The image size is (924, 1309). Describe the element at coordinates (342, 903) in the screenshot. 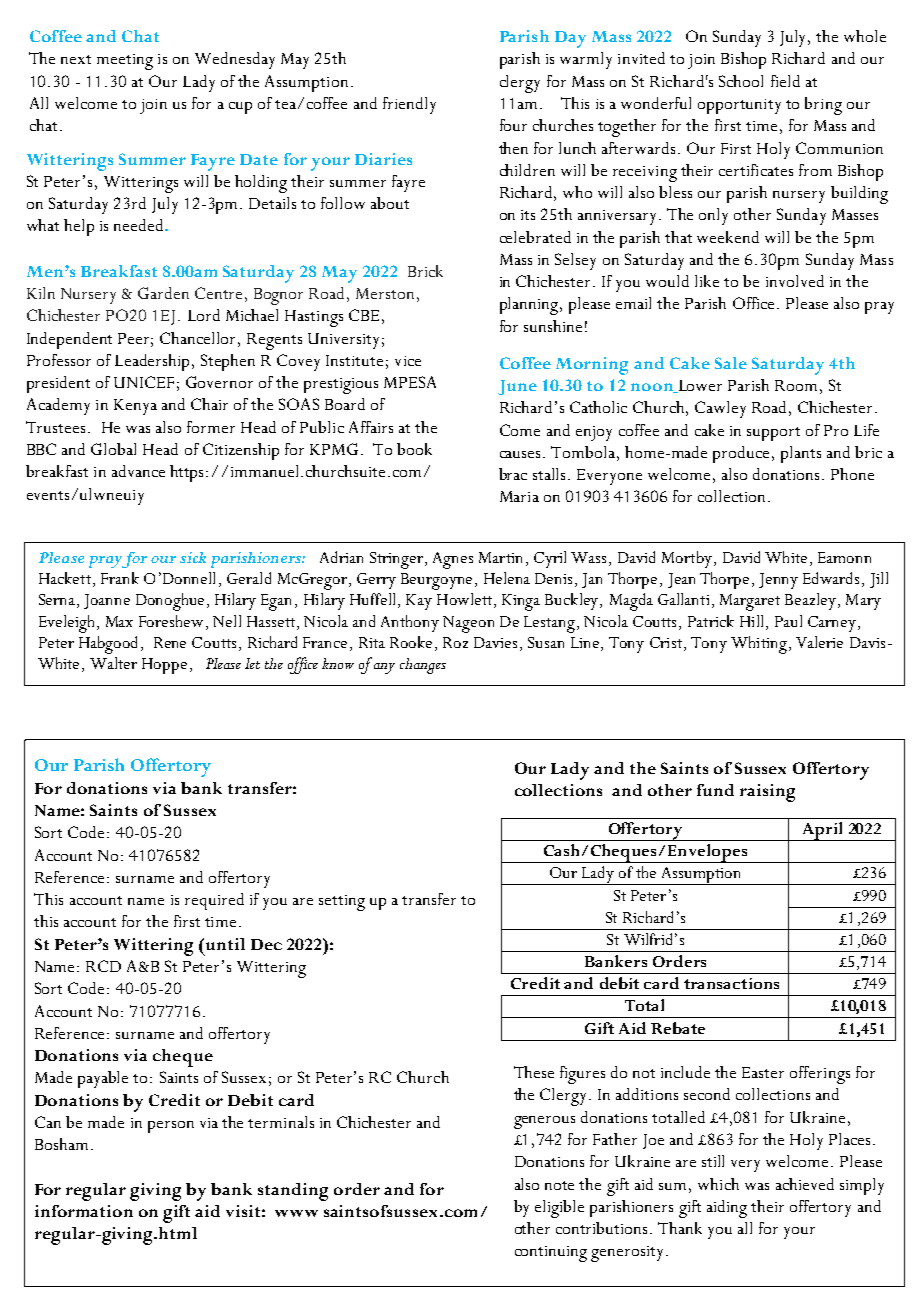

I see `setting` at that location.
